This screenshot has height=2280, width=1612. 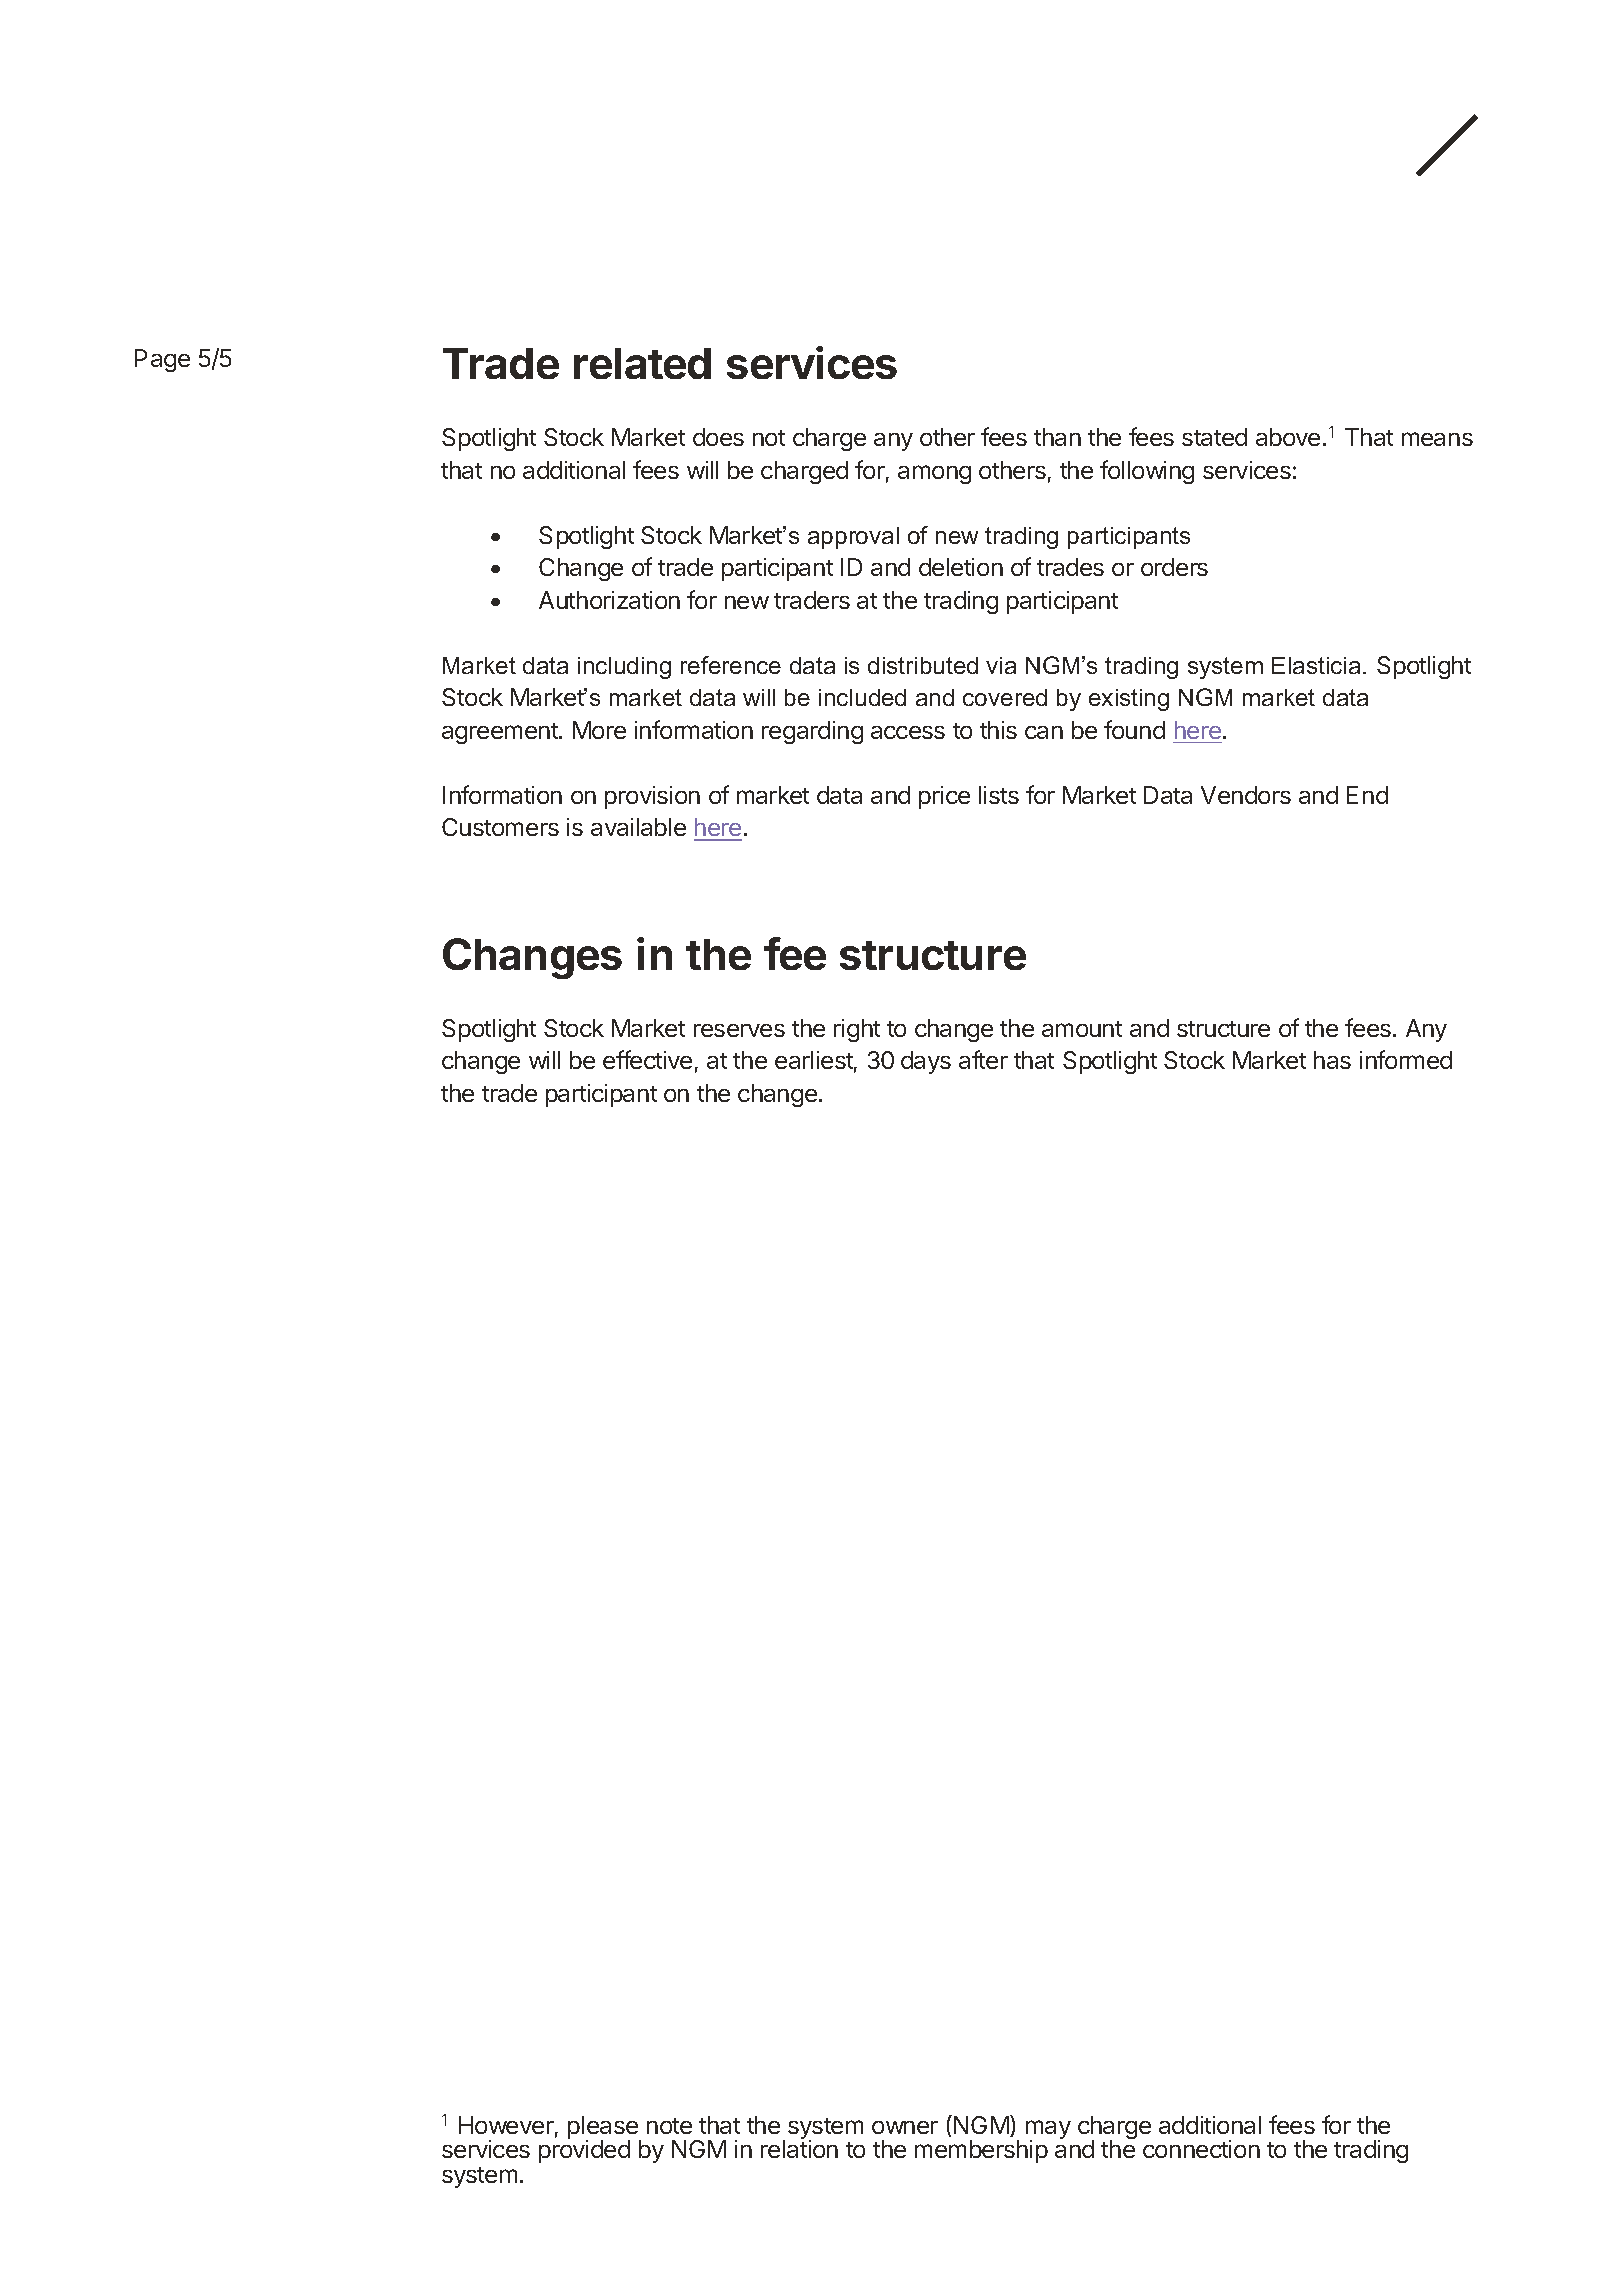 I want to click on Page, so click(x=162, y=360).
